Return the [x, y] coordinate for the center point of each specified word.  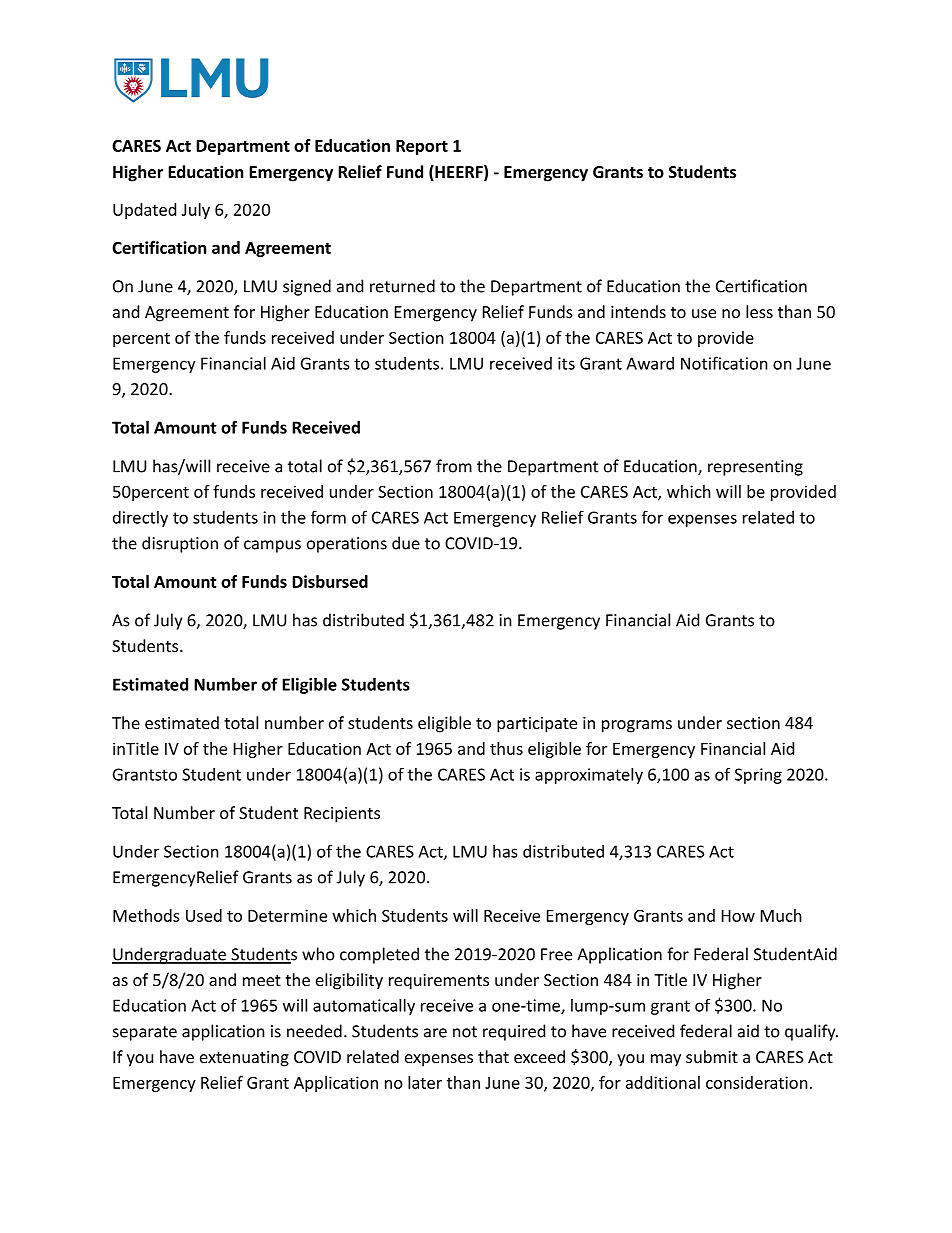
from [454, 466]
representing [755, 468]
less [759, 311]
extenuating [244, 1059]
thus [506, 748]
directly [140, 519]
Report [422, 147]
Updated [144, 211]
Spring [758, 776]
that [493, 1056]
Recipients [342, 815]
